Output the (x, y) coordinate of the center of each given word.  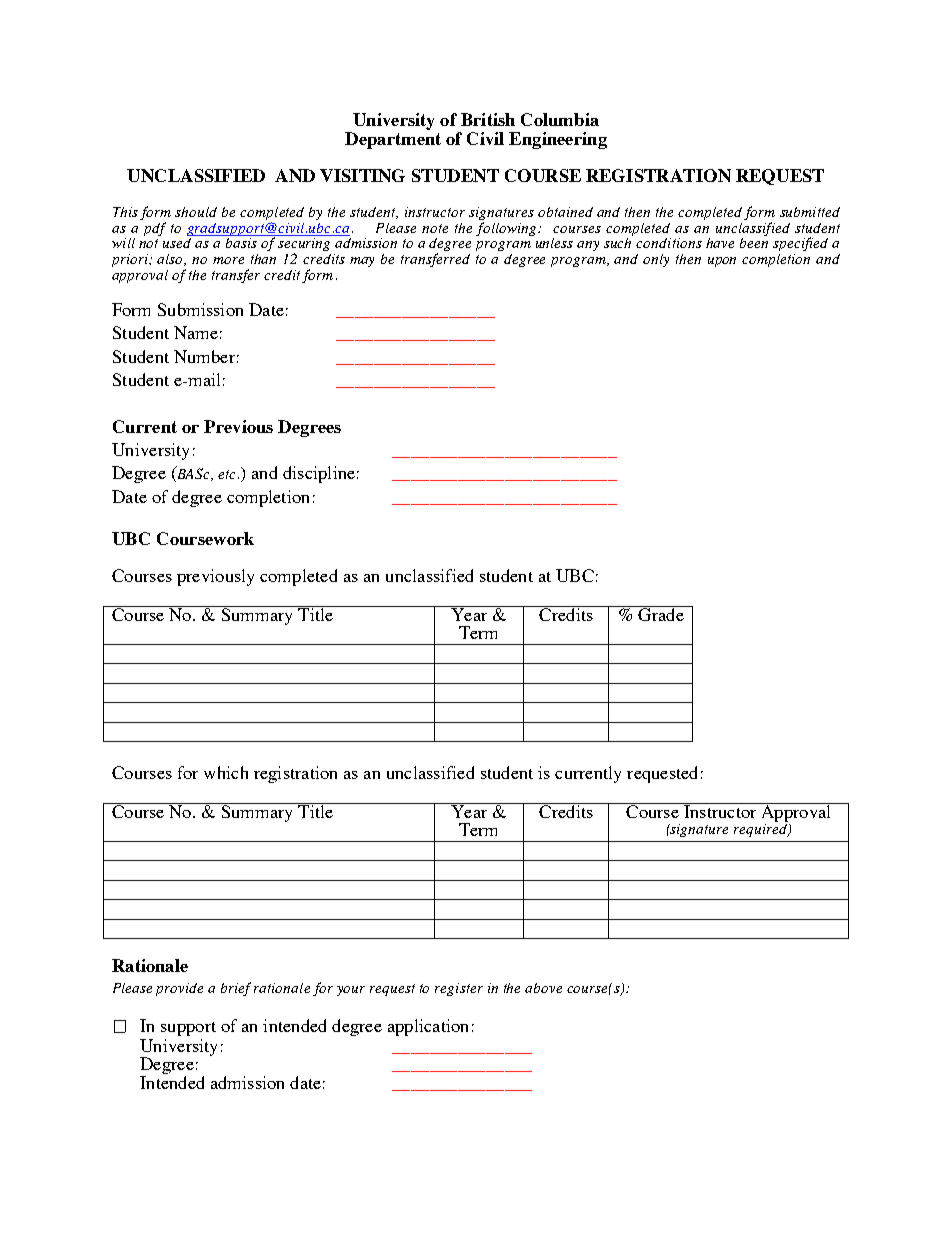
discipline (319, 474)
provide (179, 989)
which (226, 772)
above (543, 988)
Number (204, 356)
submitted (810, 212)
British (488, 119)
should (196, 212)
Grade (661, 613)
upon (722, 262)
